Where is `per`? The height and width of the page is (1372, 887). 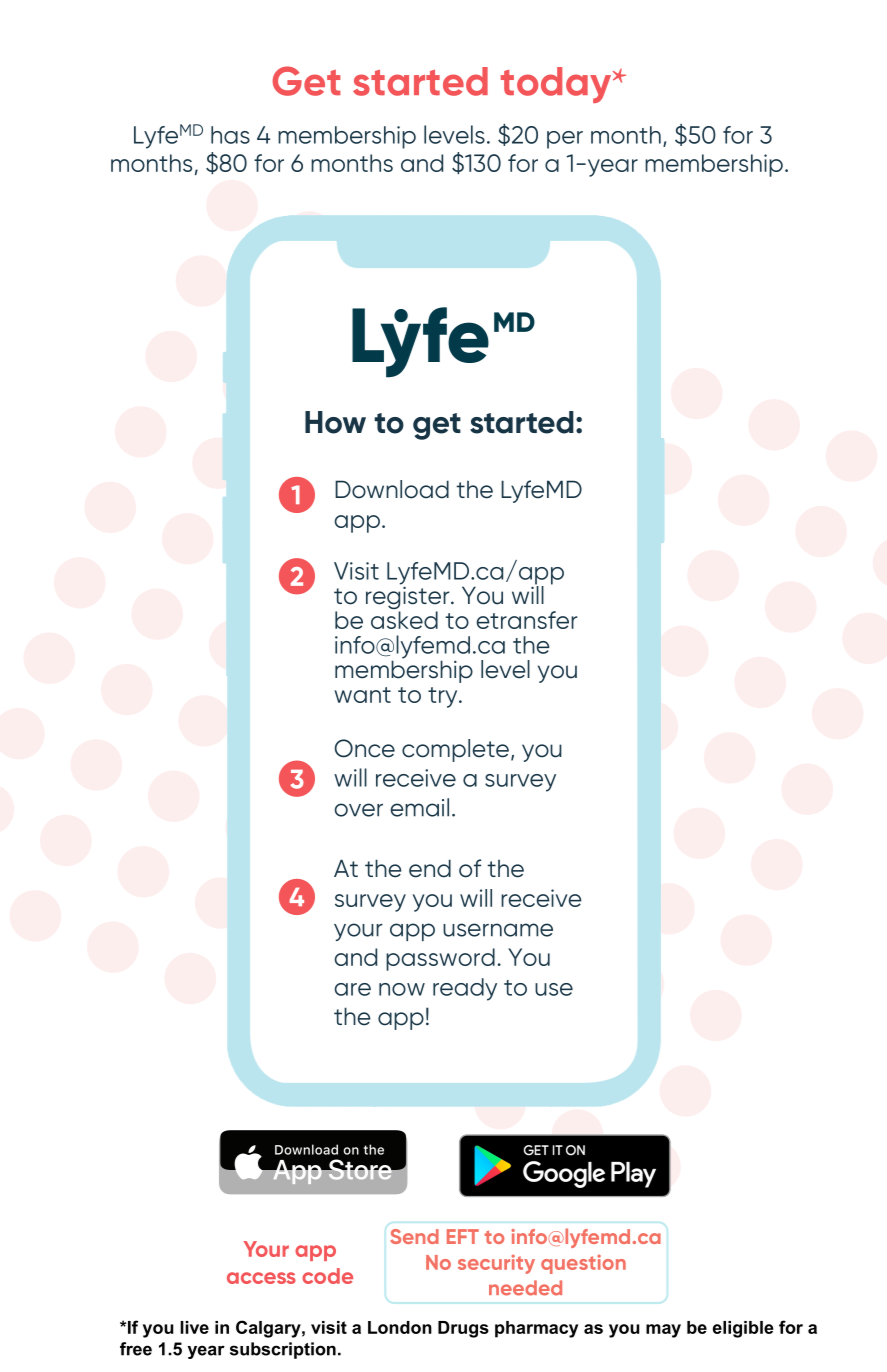
per is located at coordinates (565, 140).
